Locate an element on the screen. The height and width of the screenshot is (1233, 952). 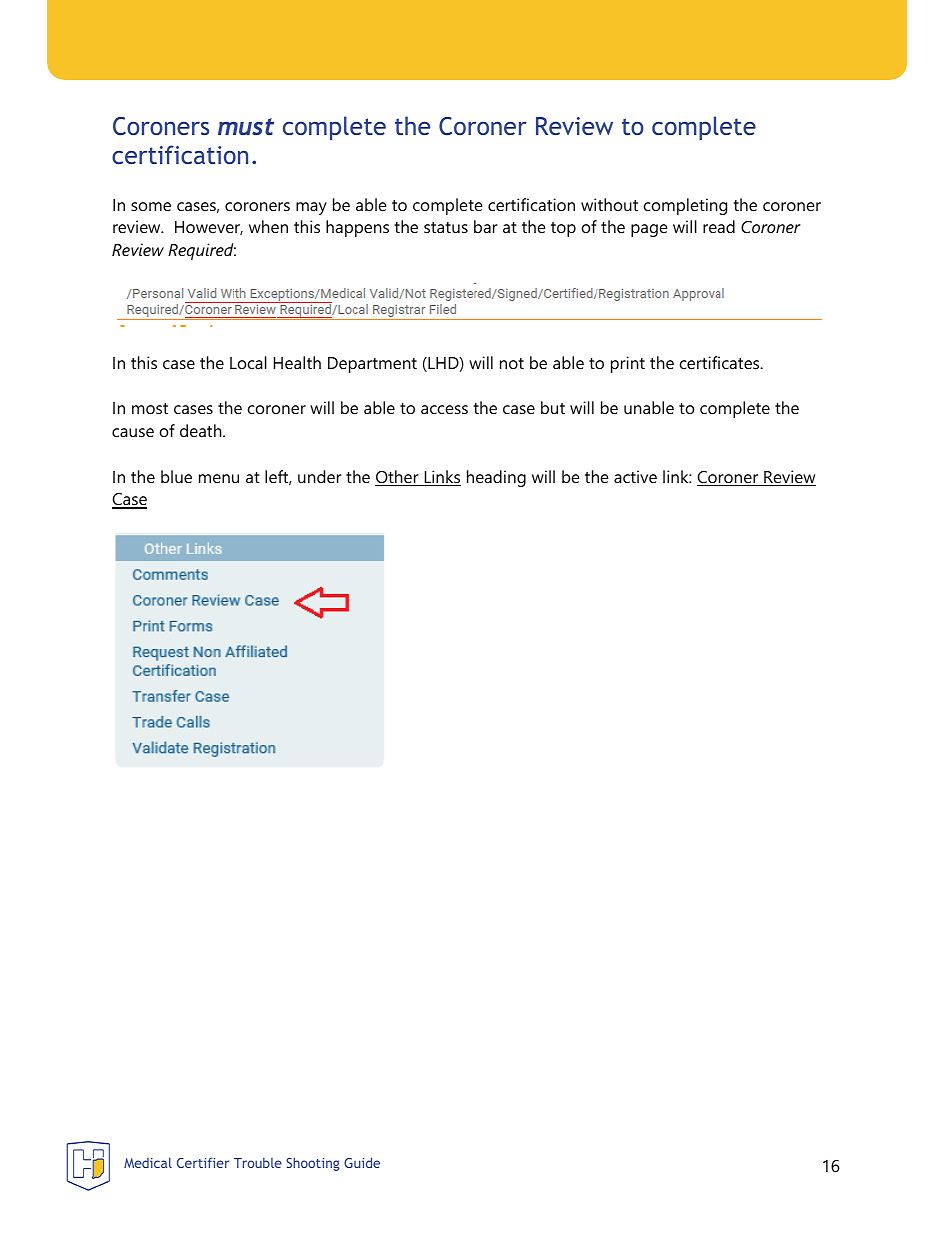
access is located at coordinates (444, 409).
